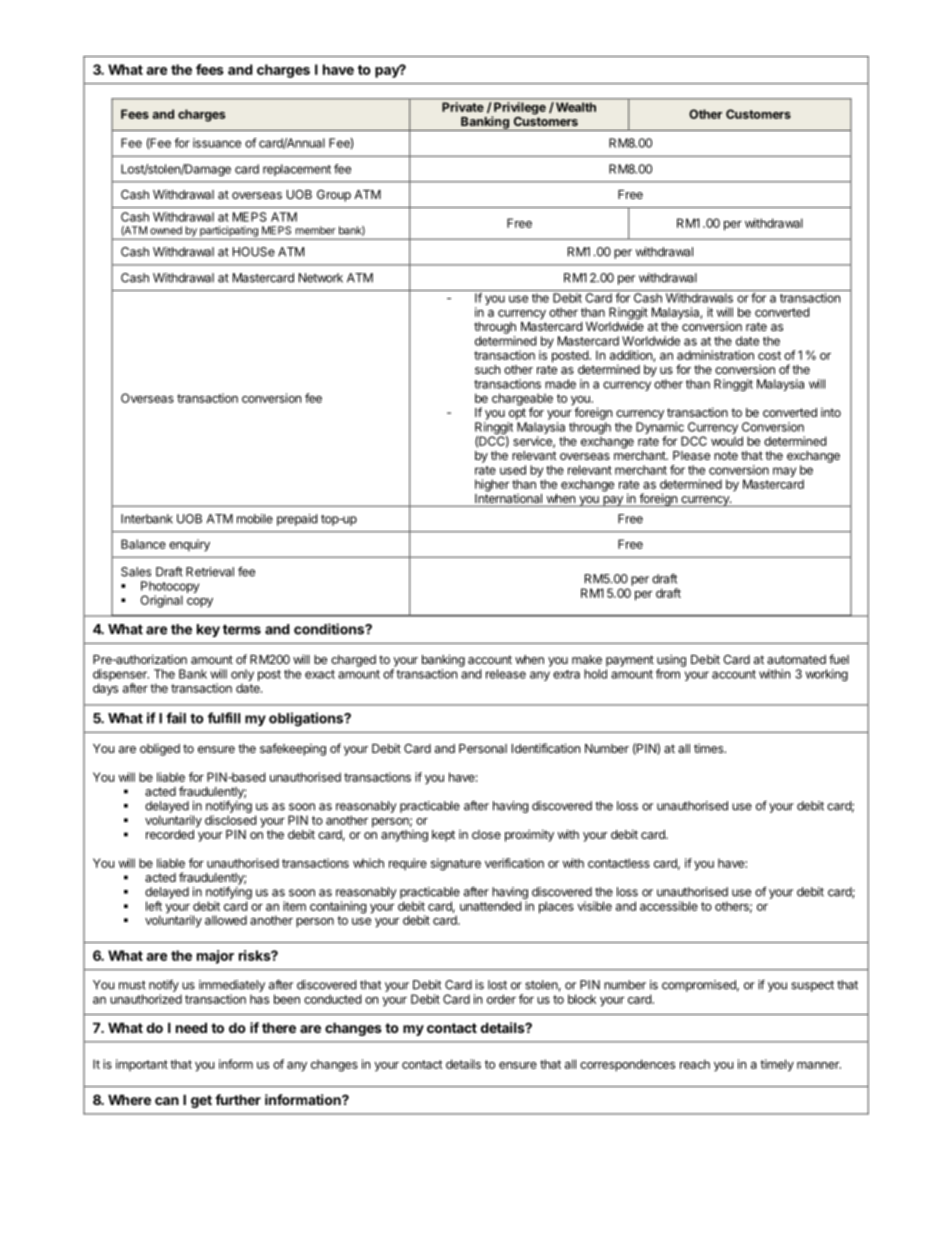 This document has width=952, height=1233. Describe the element at coordinates (255, 519) in the document. I see `mobile` at that location.
